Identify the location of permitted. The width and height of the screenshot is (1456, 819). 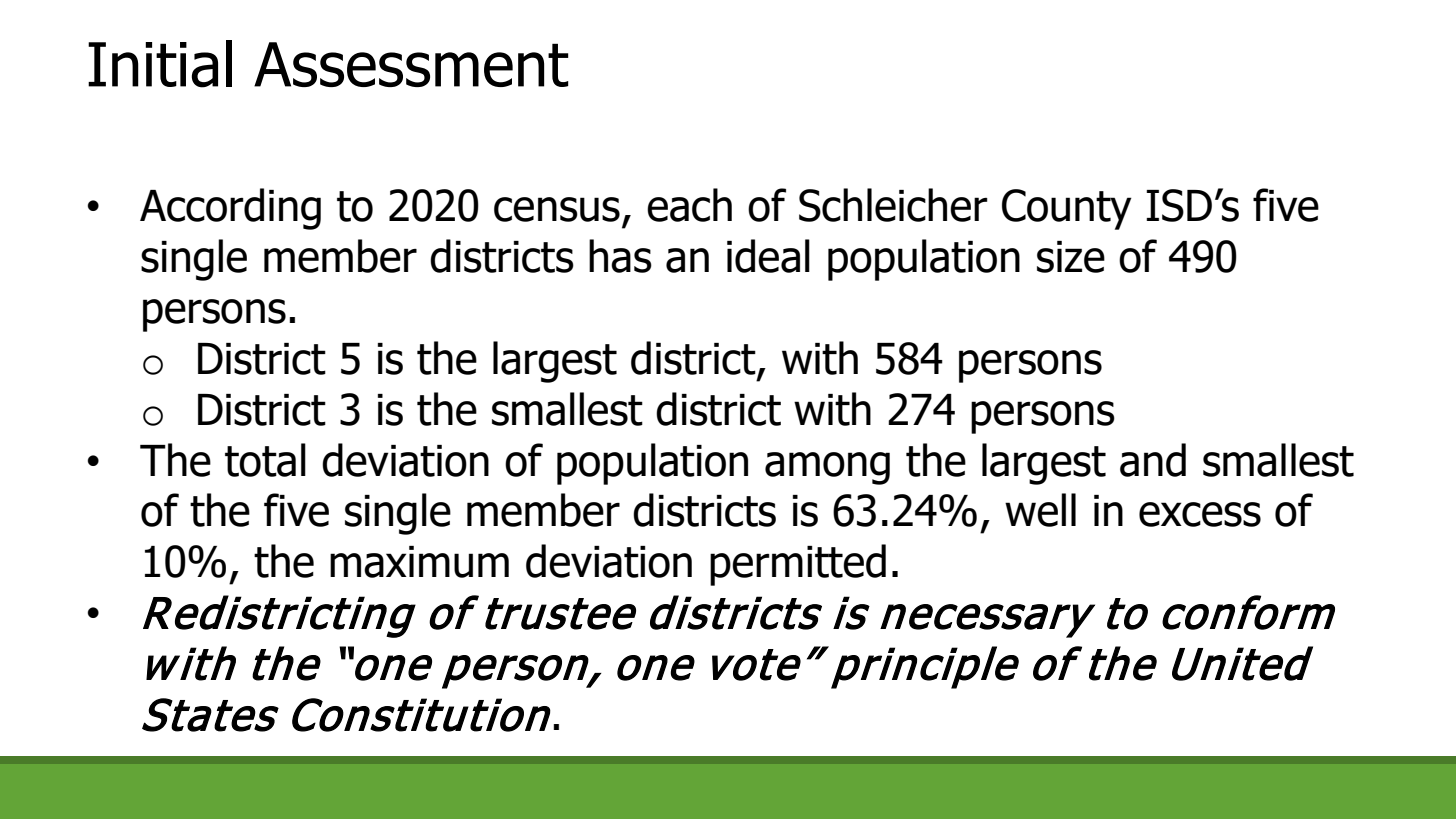
(798, 565).
